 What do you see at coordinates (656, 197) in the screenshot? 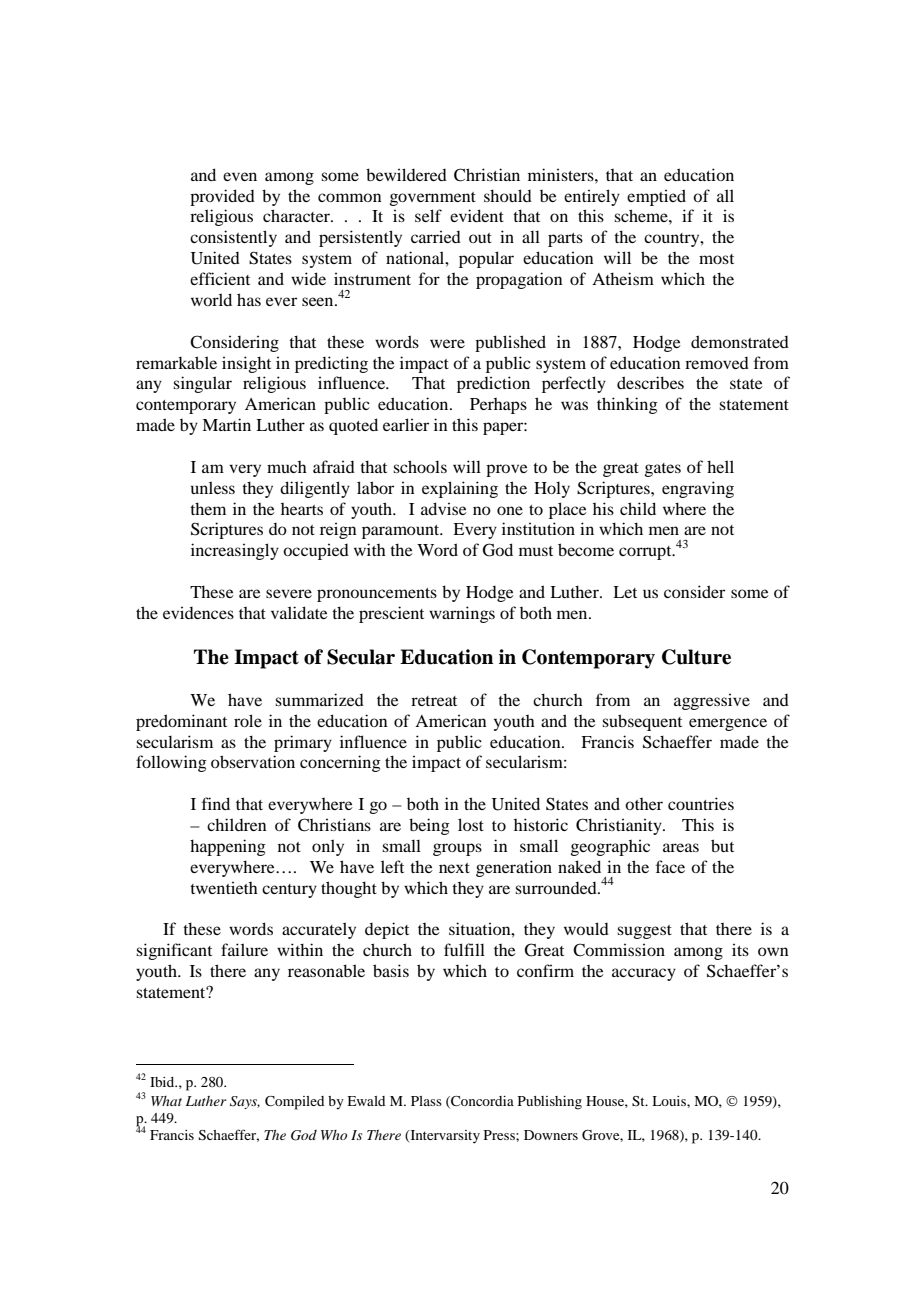
I see `emptied` at bounding box center [656, 197].
